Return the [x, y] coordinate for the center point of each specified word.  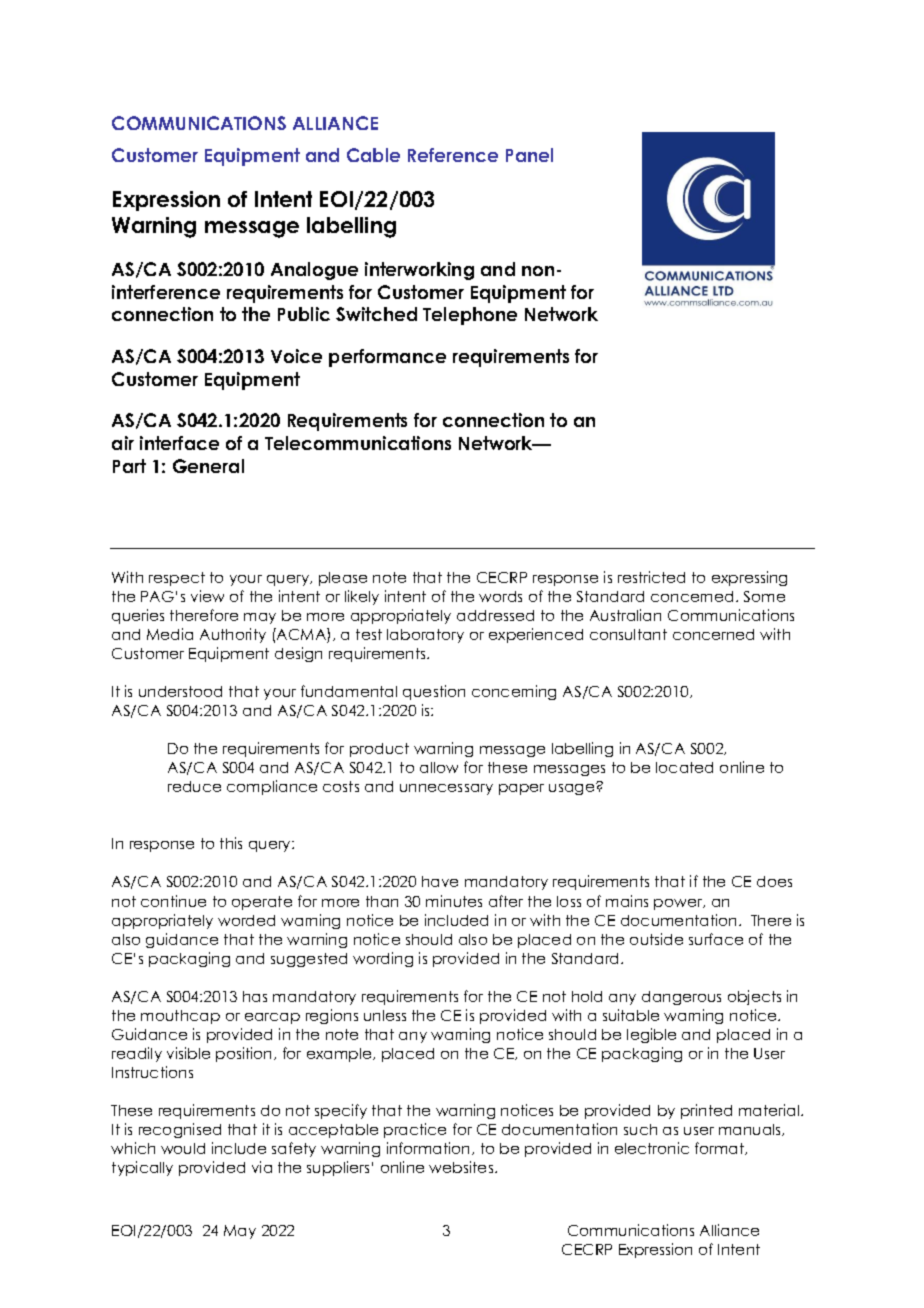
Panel [529, 155]
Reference [453, 155]
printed [706, 1111]
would [183, 1148]
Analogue [314, 271]
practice [415, 1130]
